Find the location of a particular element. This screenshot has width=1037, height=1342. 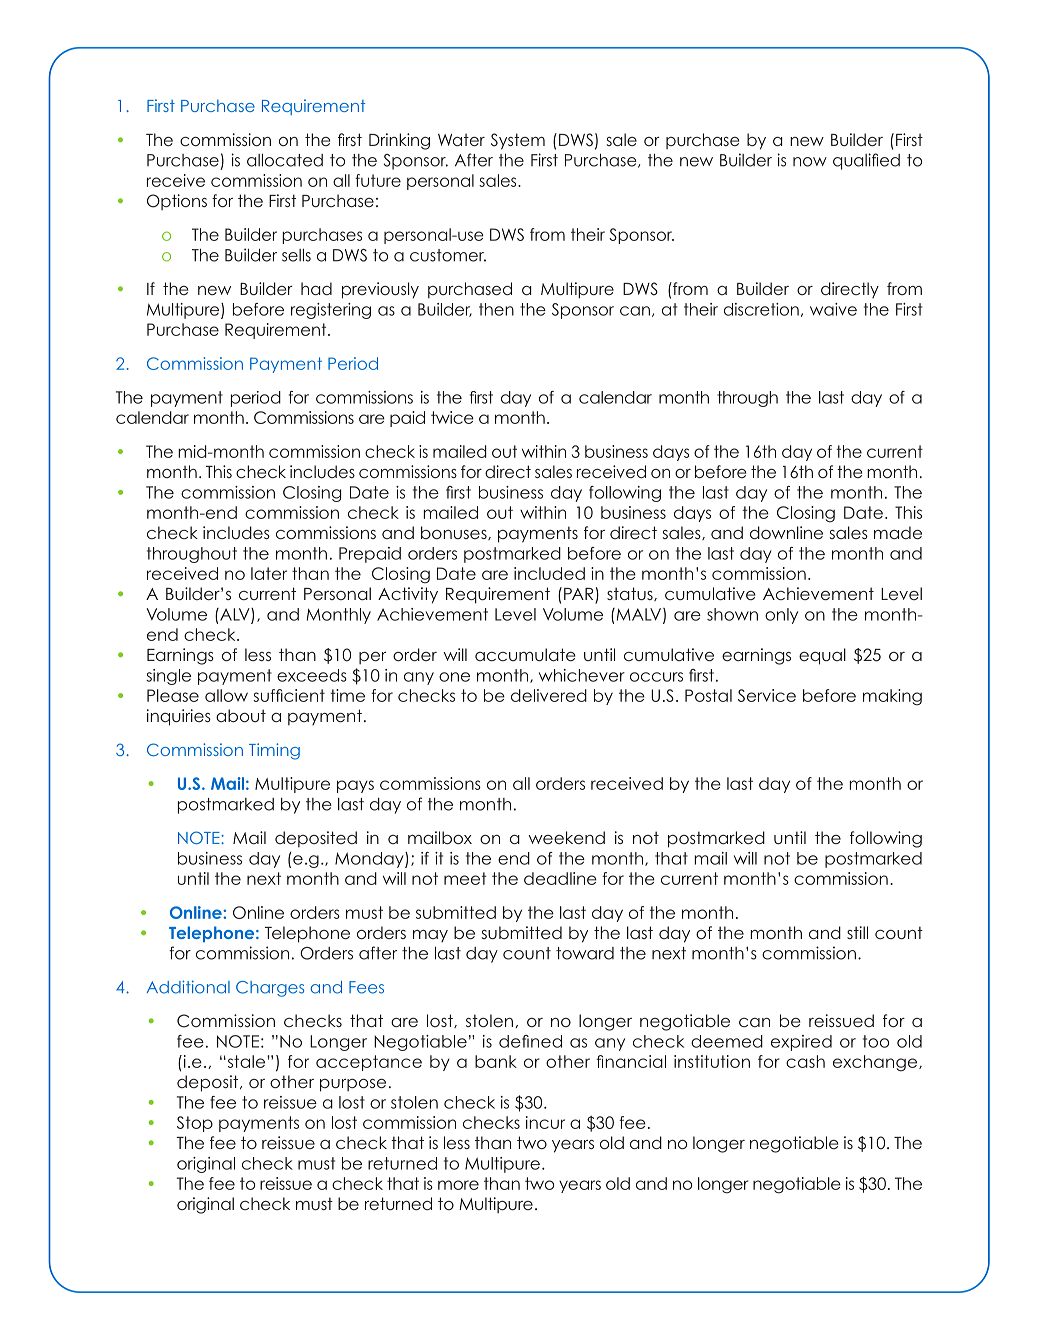

Stop is located at coordinates (195, 1124).
